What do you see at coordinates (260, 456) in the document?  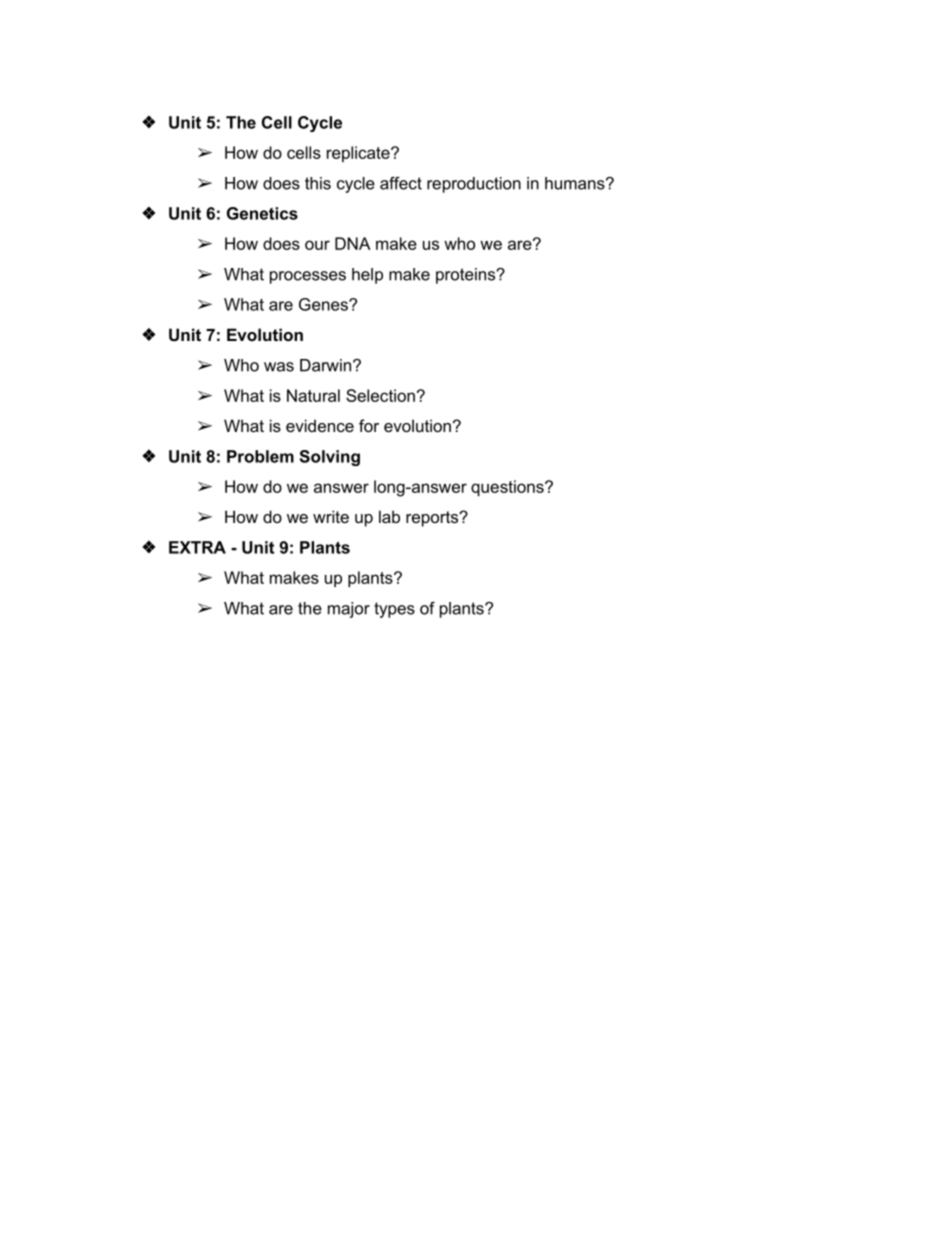 I see `Problem` at bounding box center [260, 456].
